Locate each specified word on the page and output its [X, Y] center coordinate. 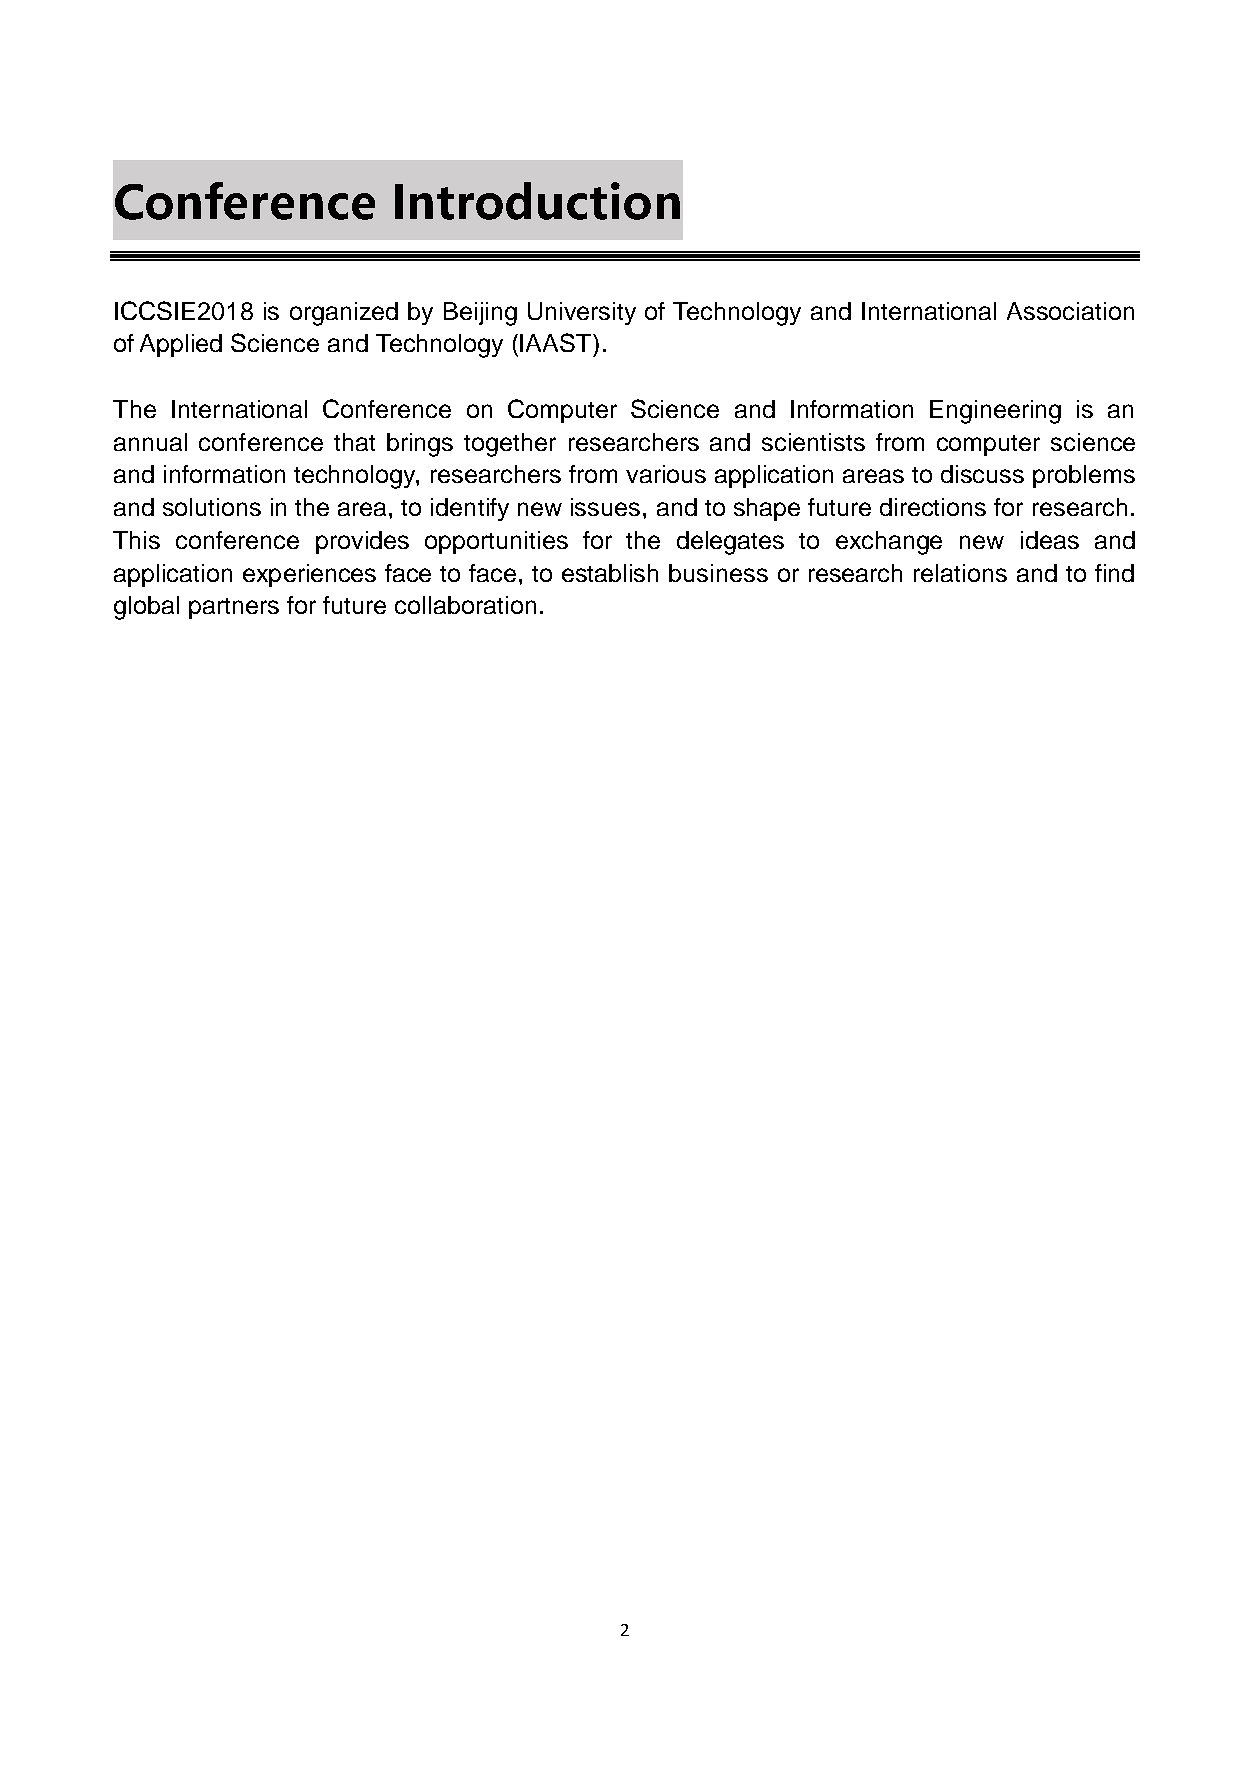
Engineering [995, 412]
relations [960, 573]
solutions [212, 507]
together [510, 445]
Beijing [480, 314]
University [582, 313]
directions [933, 507]
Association [1070, 311]
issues [605, 507]
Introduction [537, 201]
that [354, 442]
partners [234, 608]
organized [344, 314]
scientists [813, 442]
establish [610, 573]
